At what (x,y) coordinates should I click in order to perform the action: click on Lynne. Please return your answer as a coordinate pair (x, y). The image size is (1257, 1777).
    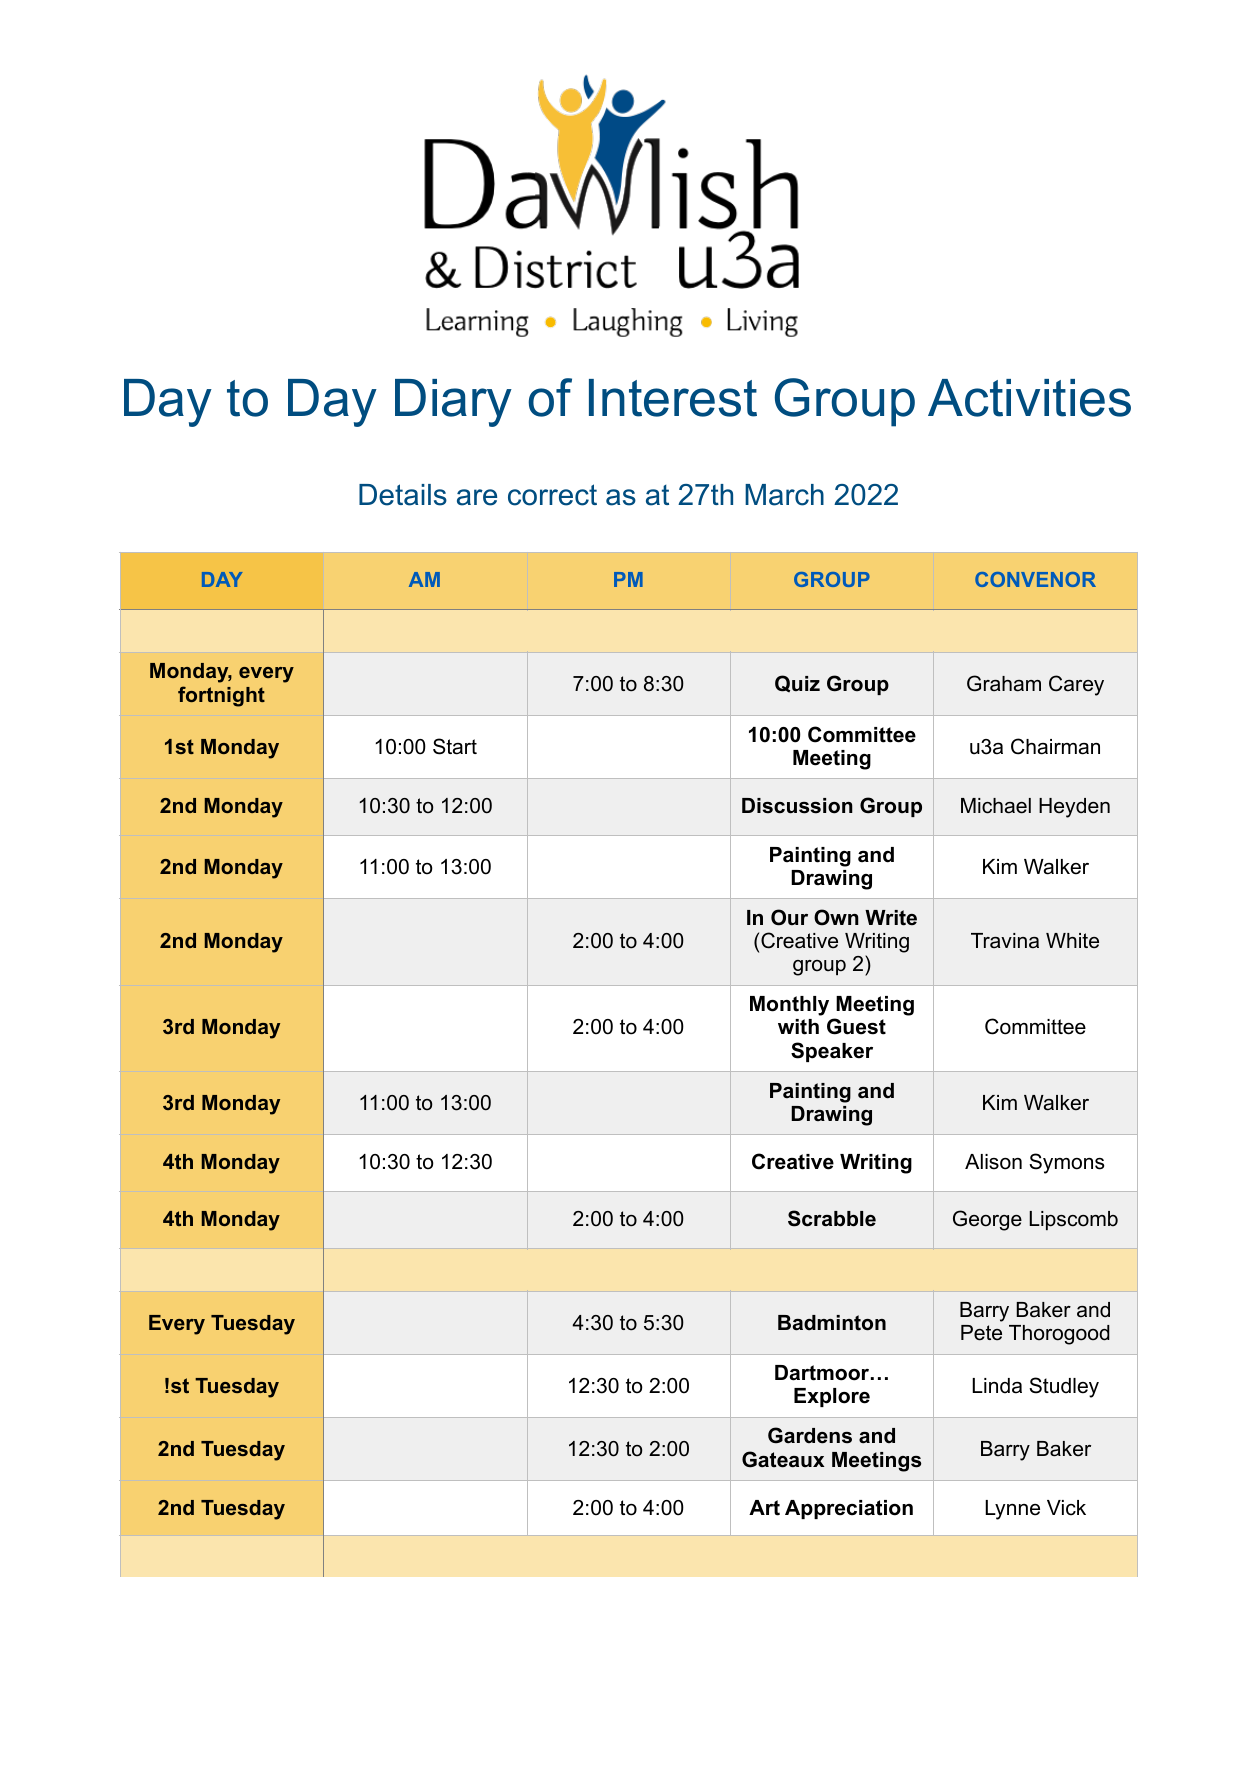
    Looking at the image, I should click on (1012, 1510).
